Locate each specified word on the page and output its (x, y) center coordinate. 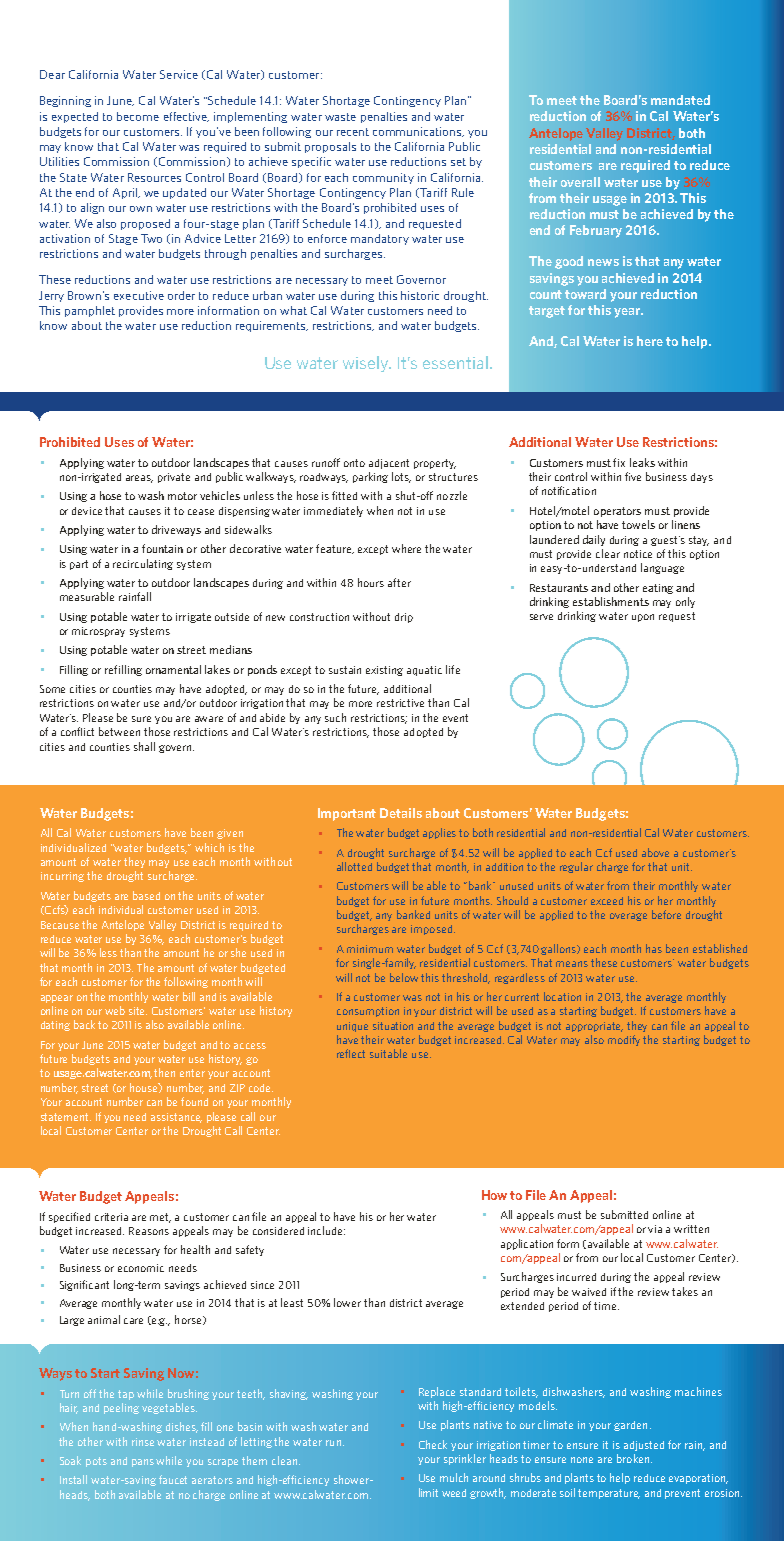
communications (418, 132)
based (146, 895)
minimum (370, 949)
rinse (143, 1442)
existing (384, 671)
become (138, 116)
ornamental (173, 669)
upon (643, 618)
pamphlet (90, 311)
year (628, 313)
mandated (680, 100)
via (655, 1229)
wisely (367, 364)
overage (628, 917)
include (326, 1230)
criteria (111, 1217)
